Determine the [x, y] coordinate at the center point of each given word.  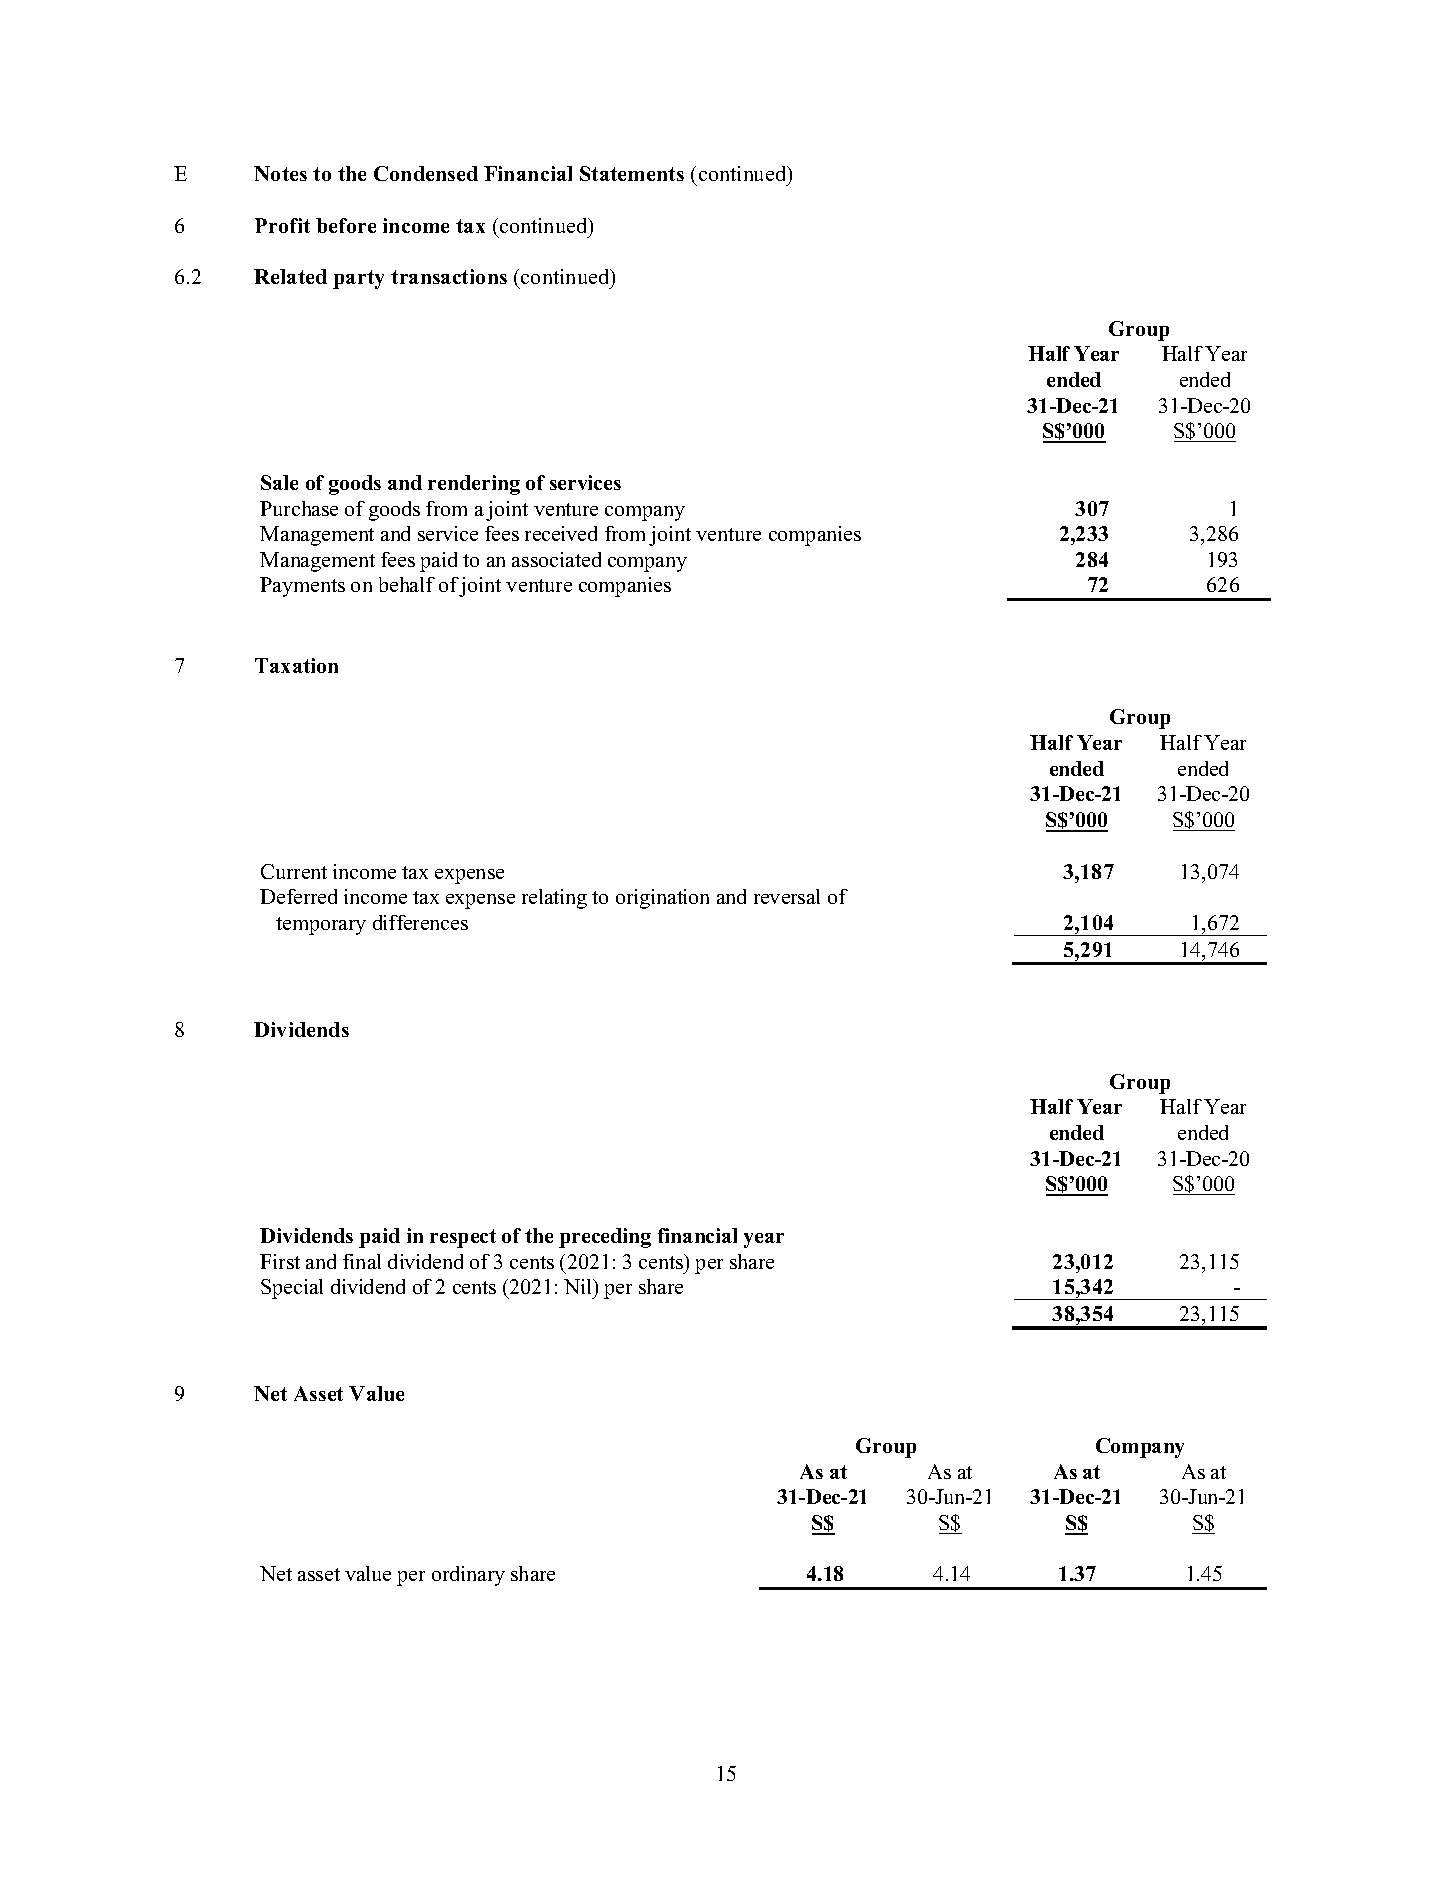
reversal [787, 896]
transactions [449, 276]
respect [463, 1238]
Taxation [296, 665]
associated [556, 559]
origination [662, 899]
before [346, 225]
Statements [632, 173]
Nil [579, 1286]
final [362, 1261]
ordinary [468, 1576]
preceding [605, 1238]
